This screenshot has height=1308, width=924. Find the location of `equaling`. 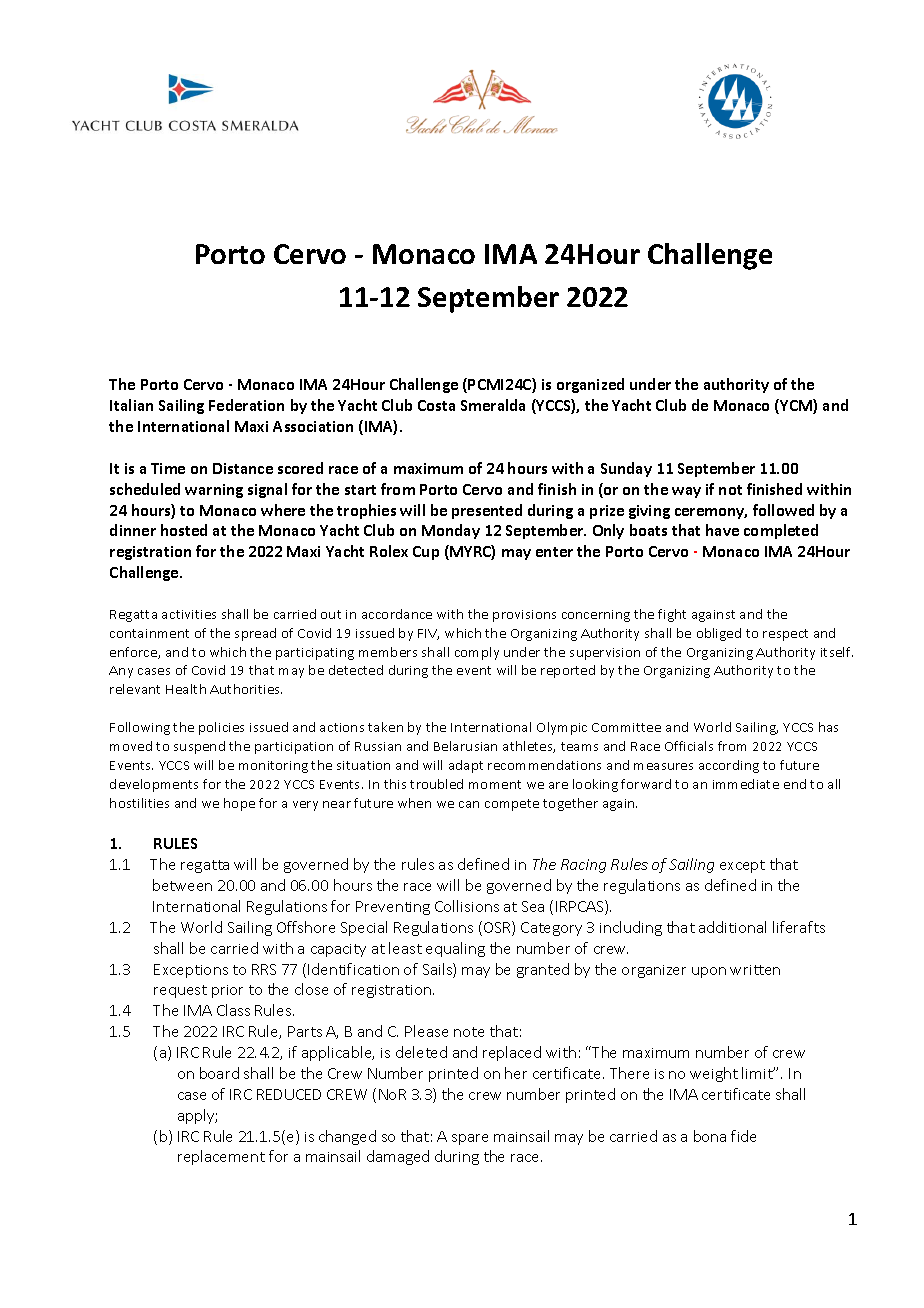

equaling is located at coordinates (455, 949).
